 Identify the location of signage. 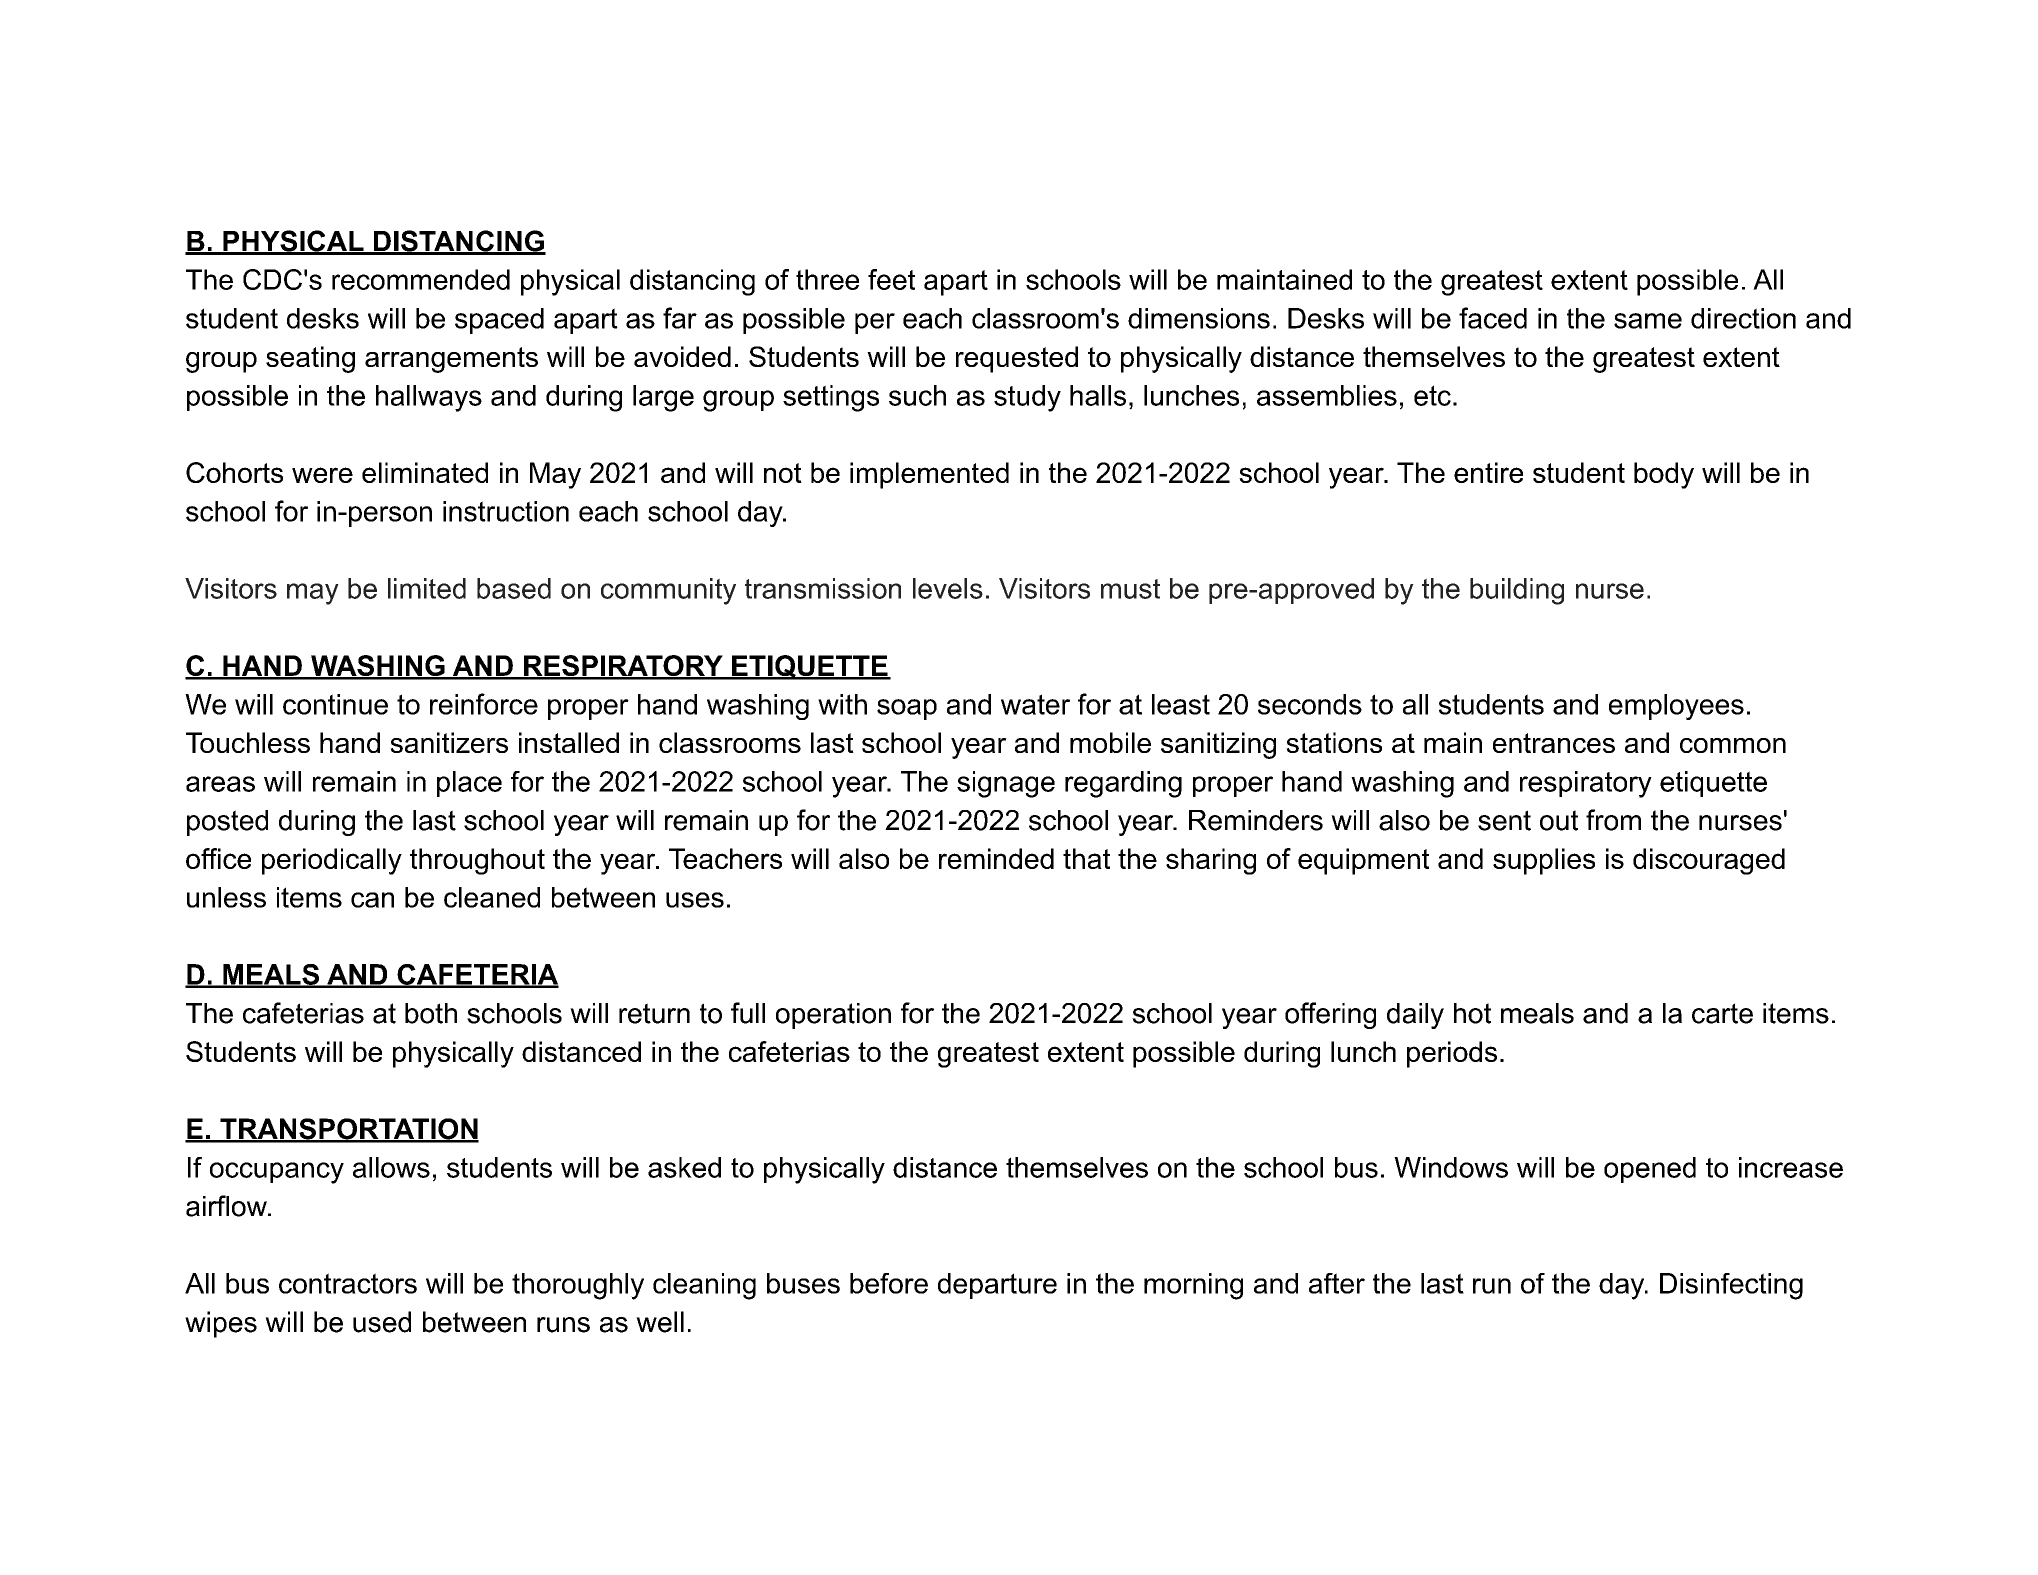
(1006, 784).
